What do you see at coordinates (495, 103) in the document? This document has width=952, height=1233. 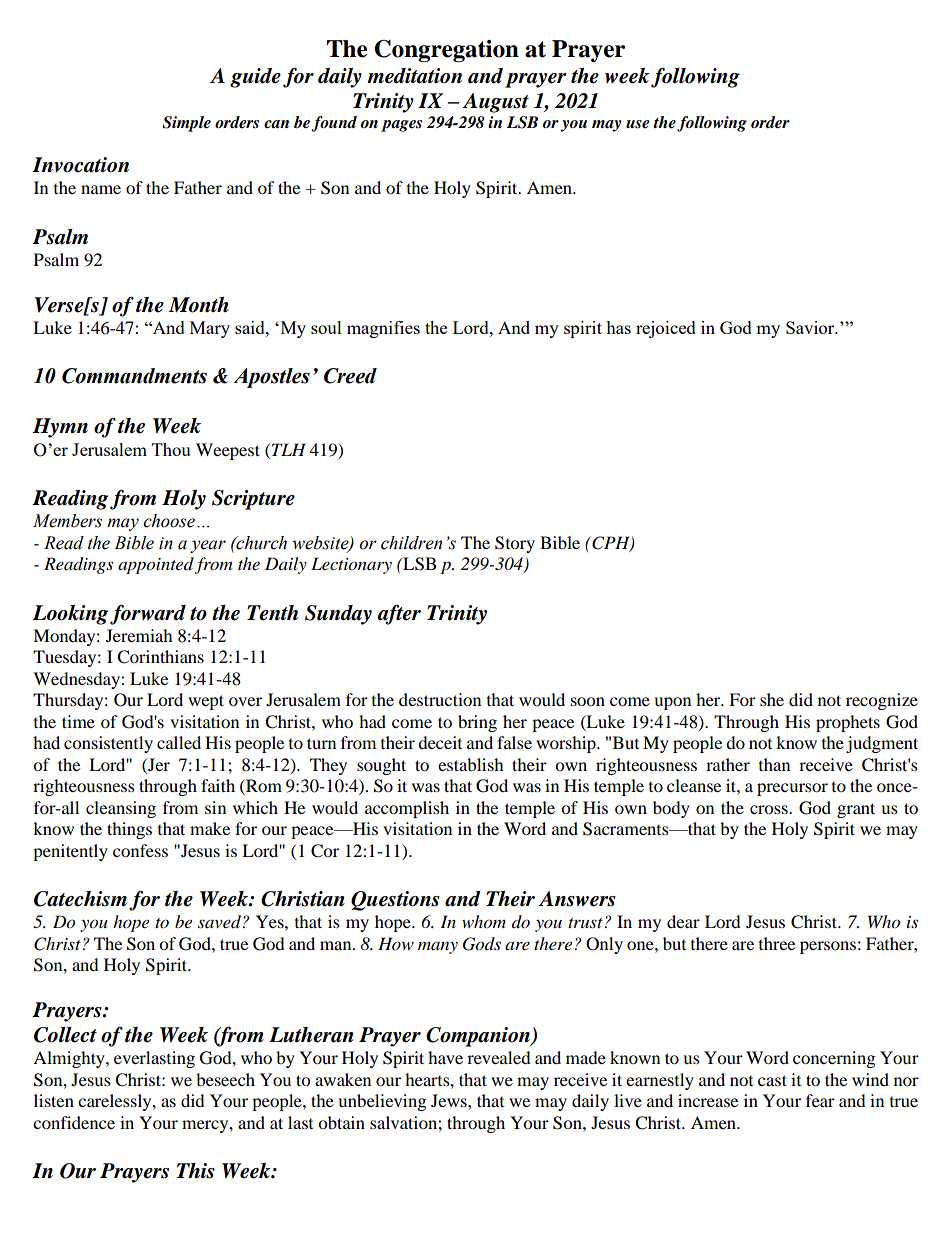 I see `August` at bounding box center [495, 103].
